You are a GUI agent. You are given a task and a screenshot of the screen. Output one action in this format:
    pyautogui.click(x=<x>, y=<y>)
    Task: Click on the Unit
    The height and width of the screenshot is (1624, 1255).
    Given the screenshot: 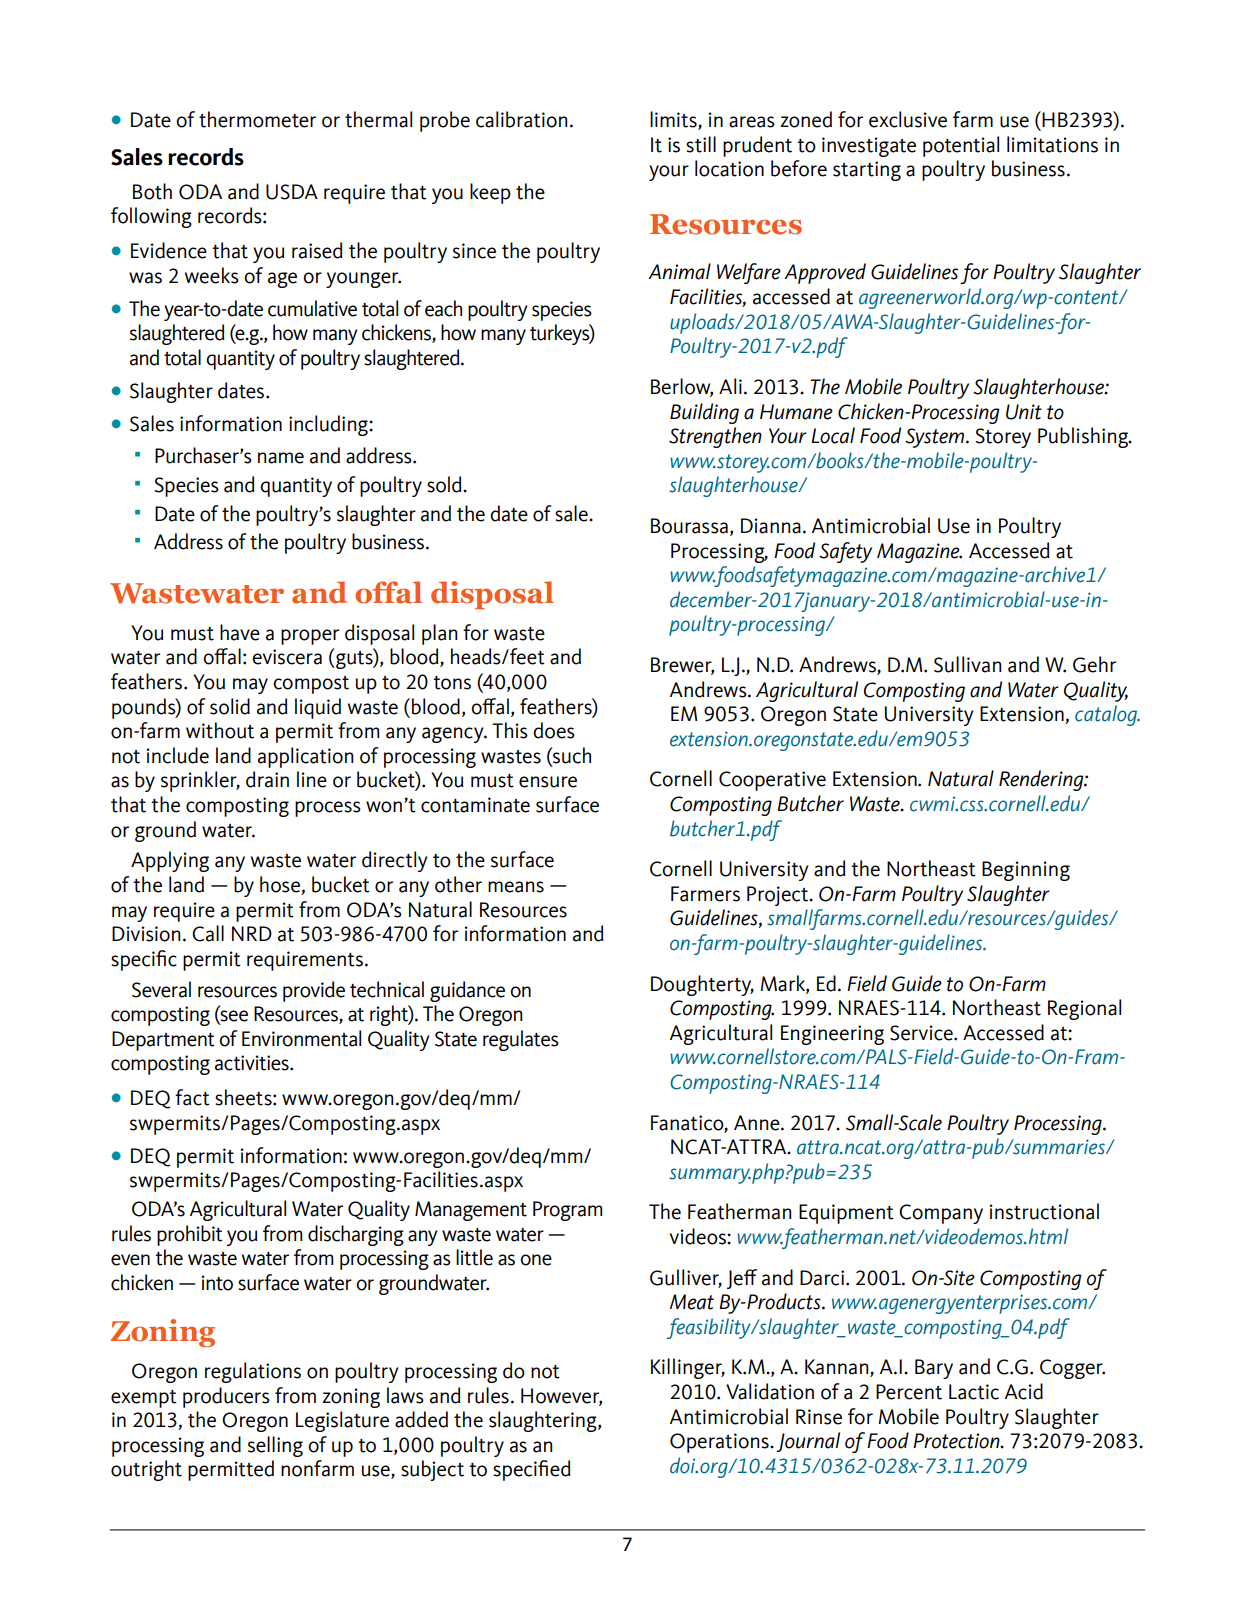 What is the action you would take?
    pyautogui.click(x=1024, y=412)
